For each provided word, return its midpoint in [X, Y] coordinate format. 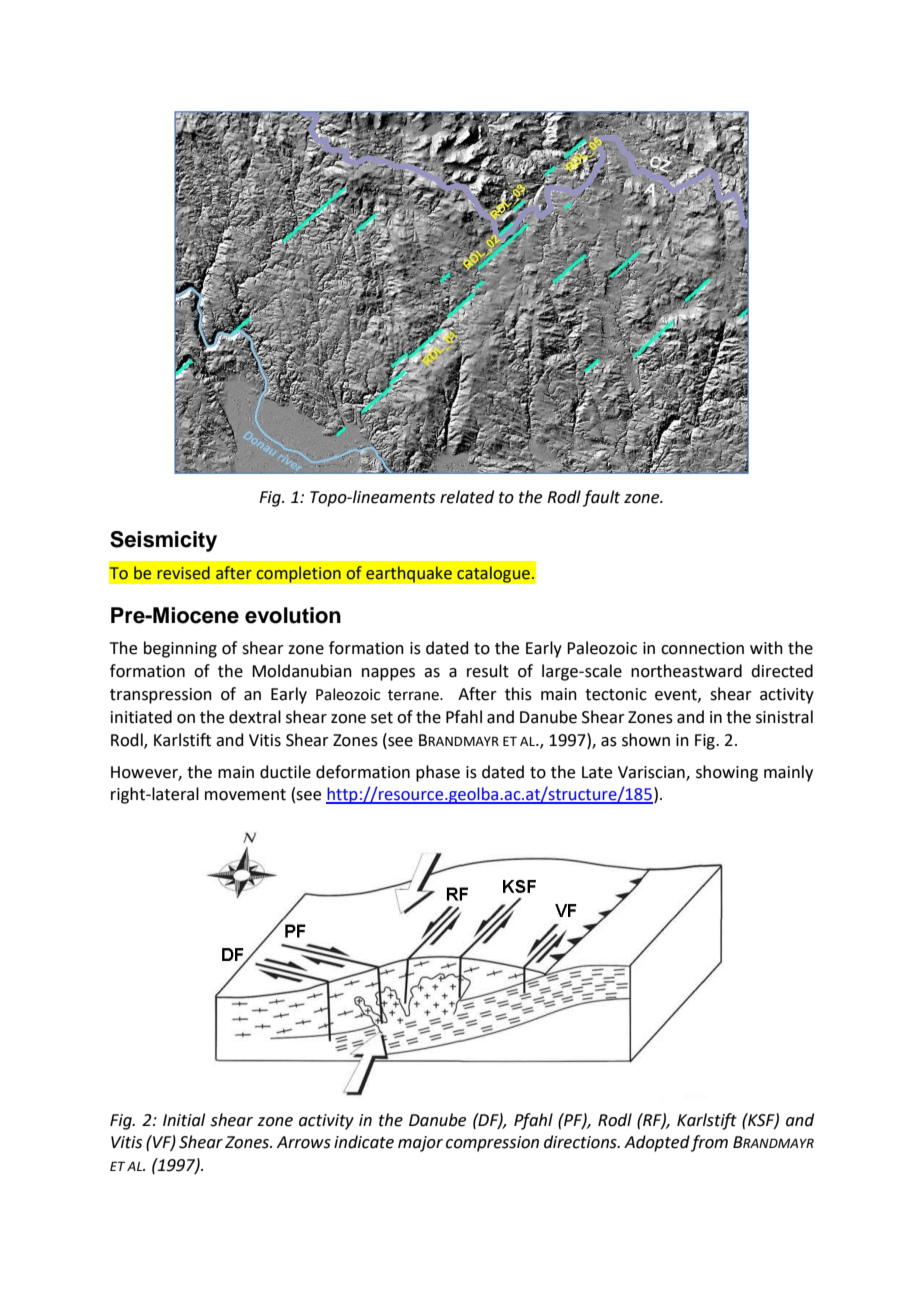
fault [601, 498]
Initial [184, 1120]
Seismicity [163, 541]
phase [438, 773]
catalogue [494, 574]
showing [727, 773]
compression [492, 1144]
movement [245, 795]
